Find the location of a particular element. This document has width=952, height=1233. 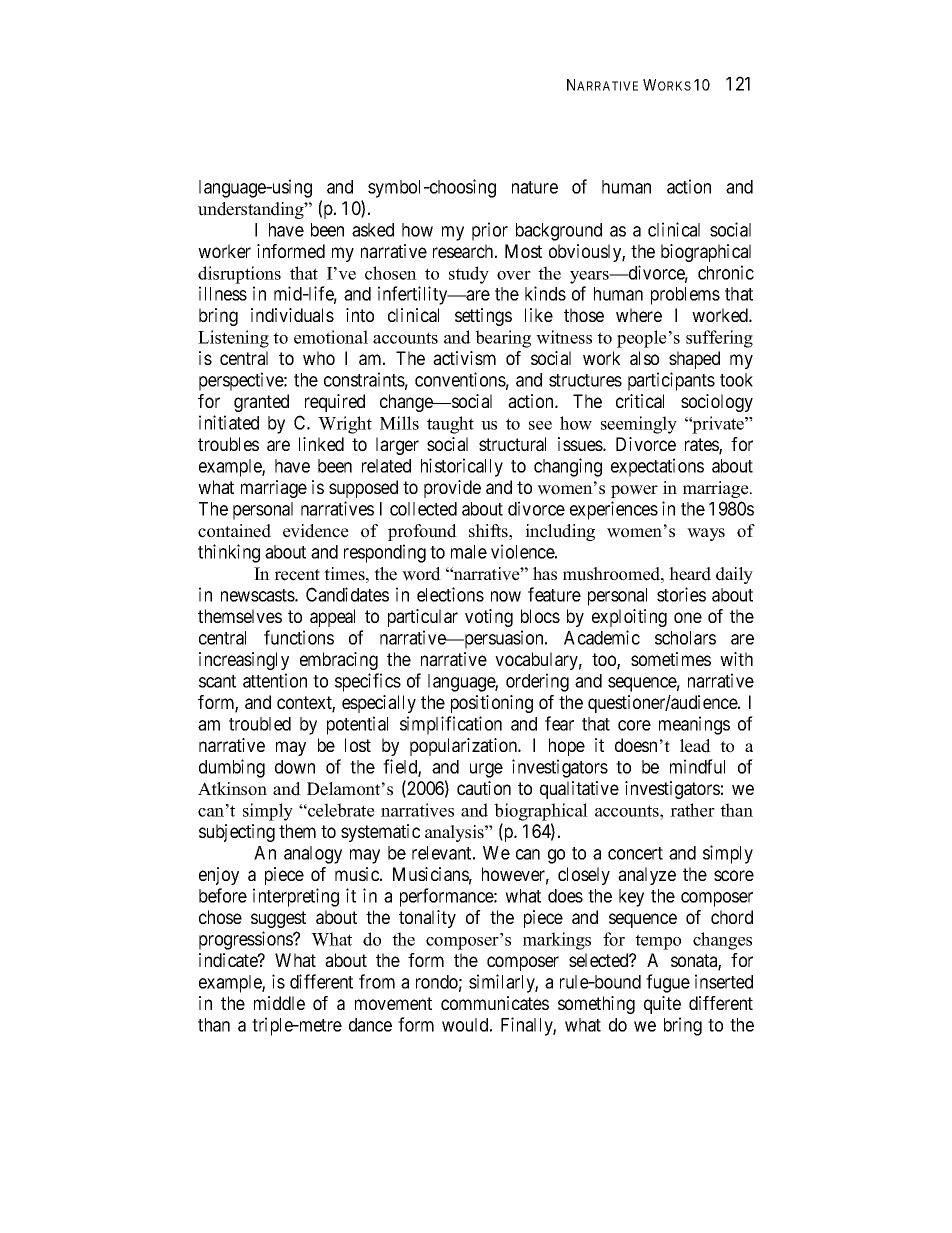

prior is located at coordinates (490, 231).
